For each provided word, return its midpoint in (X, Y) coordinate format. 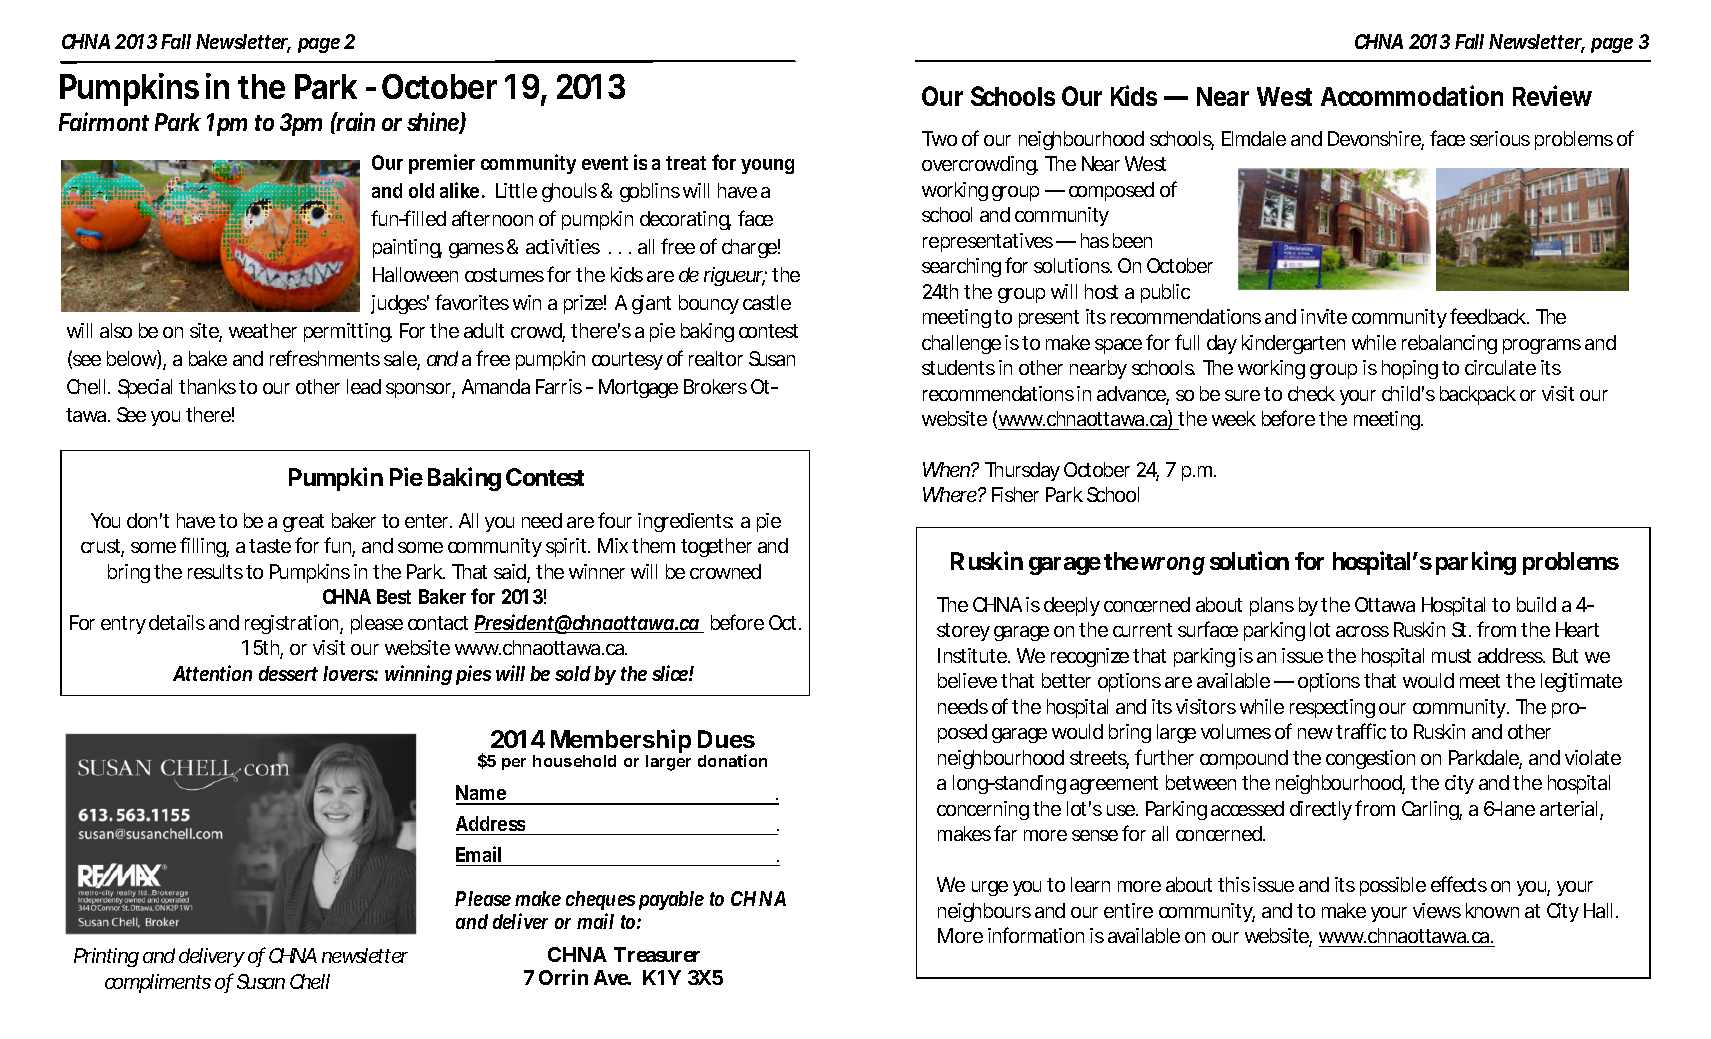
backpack (1478, 395)
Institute (973, 655)
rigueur (735, 276)
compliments (158, 983)
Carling (1432, 810)
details (177, 622)
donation (732, 760)
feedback (1489, 316)
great (303, 523)
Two (939, 138)
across (1362, 631)
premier (442, 164)
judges (400, 304)
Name (482, 794)
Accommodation (1412, 95)
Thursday (1022, 471)
